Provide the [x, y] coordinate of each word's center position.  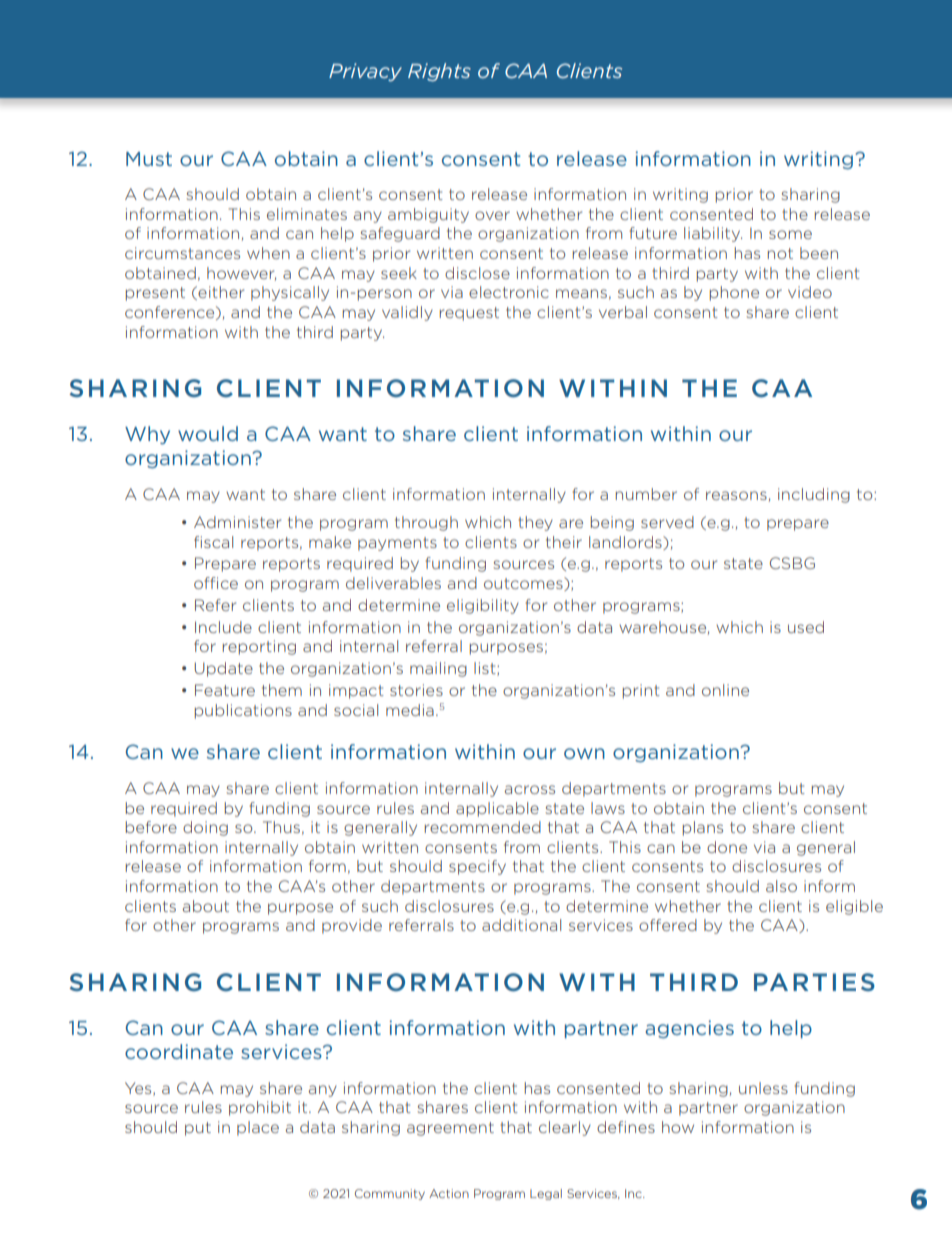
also [781, 886]
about [206, 906]
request [469, 314]
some [790, 234]
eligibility [483, 606]
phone [734, 293]
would [208, 433]
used [806, 627]
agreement [450, 1129]
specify [477, 867]
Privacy [365, 72]
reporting [259, 647]
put [198, 1129]
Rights [439, 72]
